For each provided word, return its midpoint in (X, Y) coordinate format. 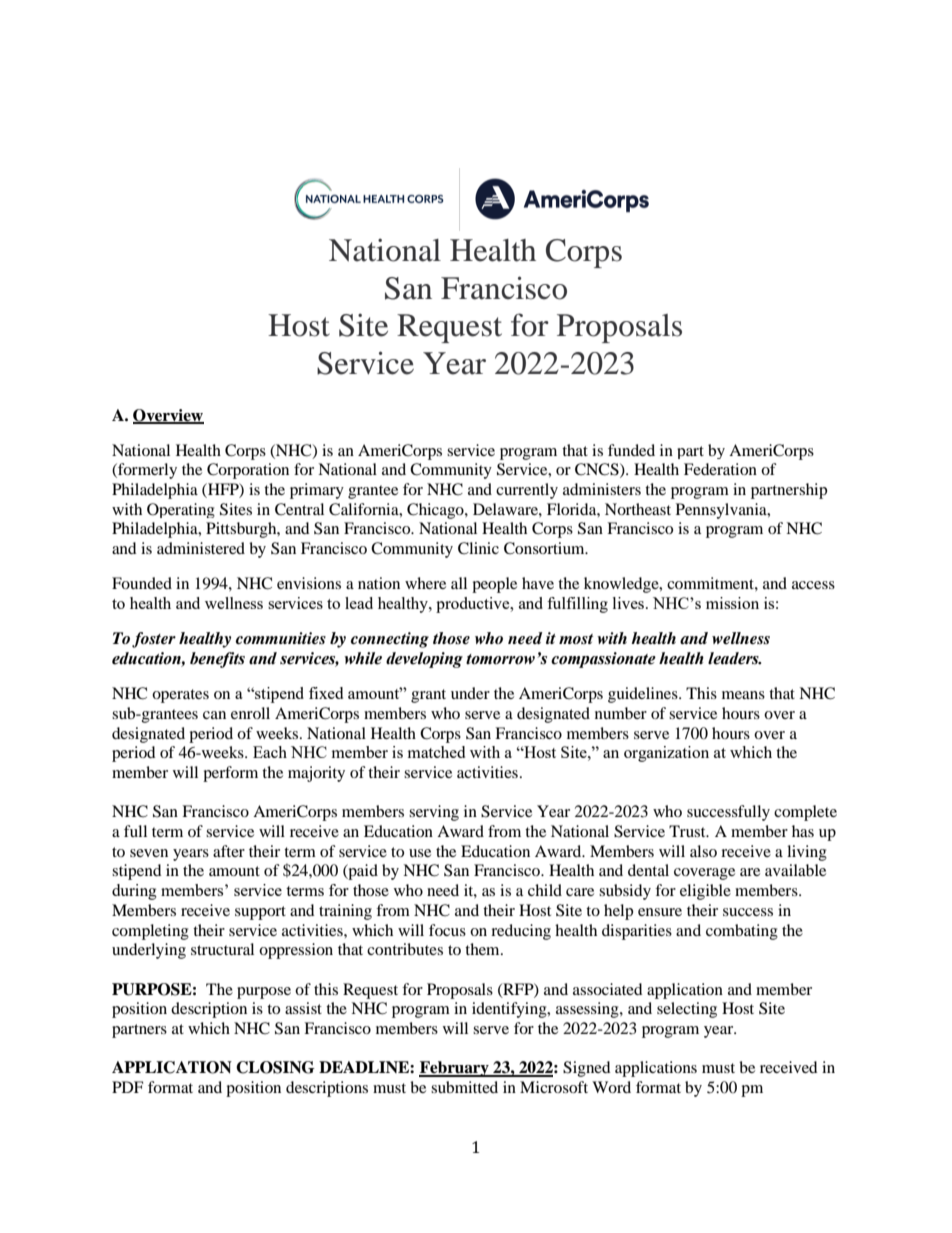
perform (230, 774)
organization (666, 754)
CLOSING (275, 1067)
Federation (720, 469)
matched (436, 752)
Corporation (248, 471)
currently (527, 491)
